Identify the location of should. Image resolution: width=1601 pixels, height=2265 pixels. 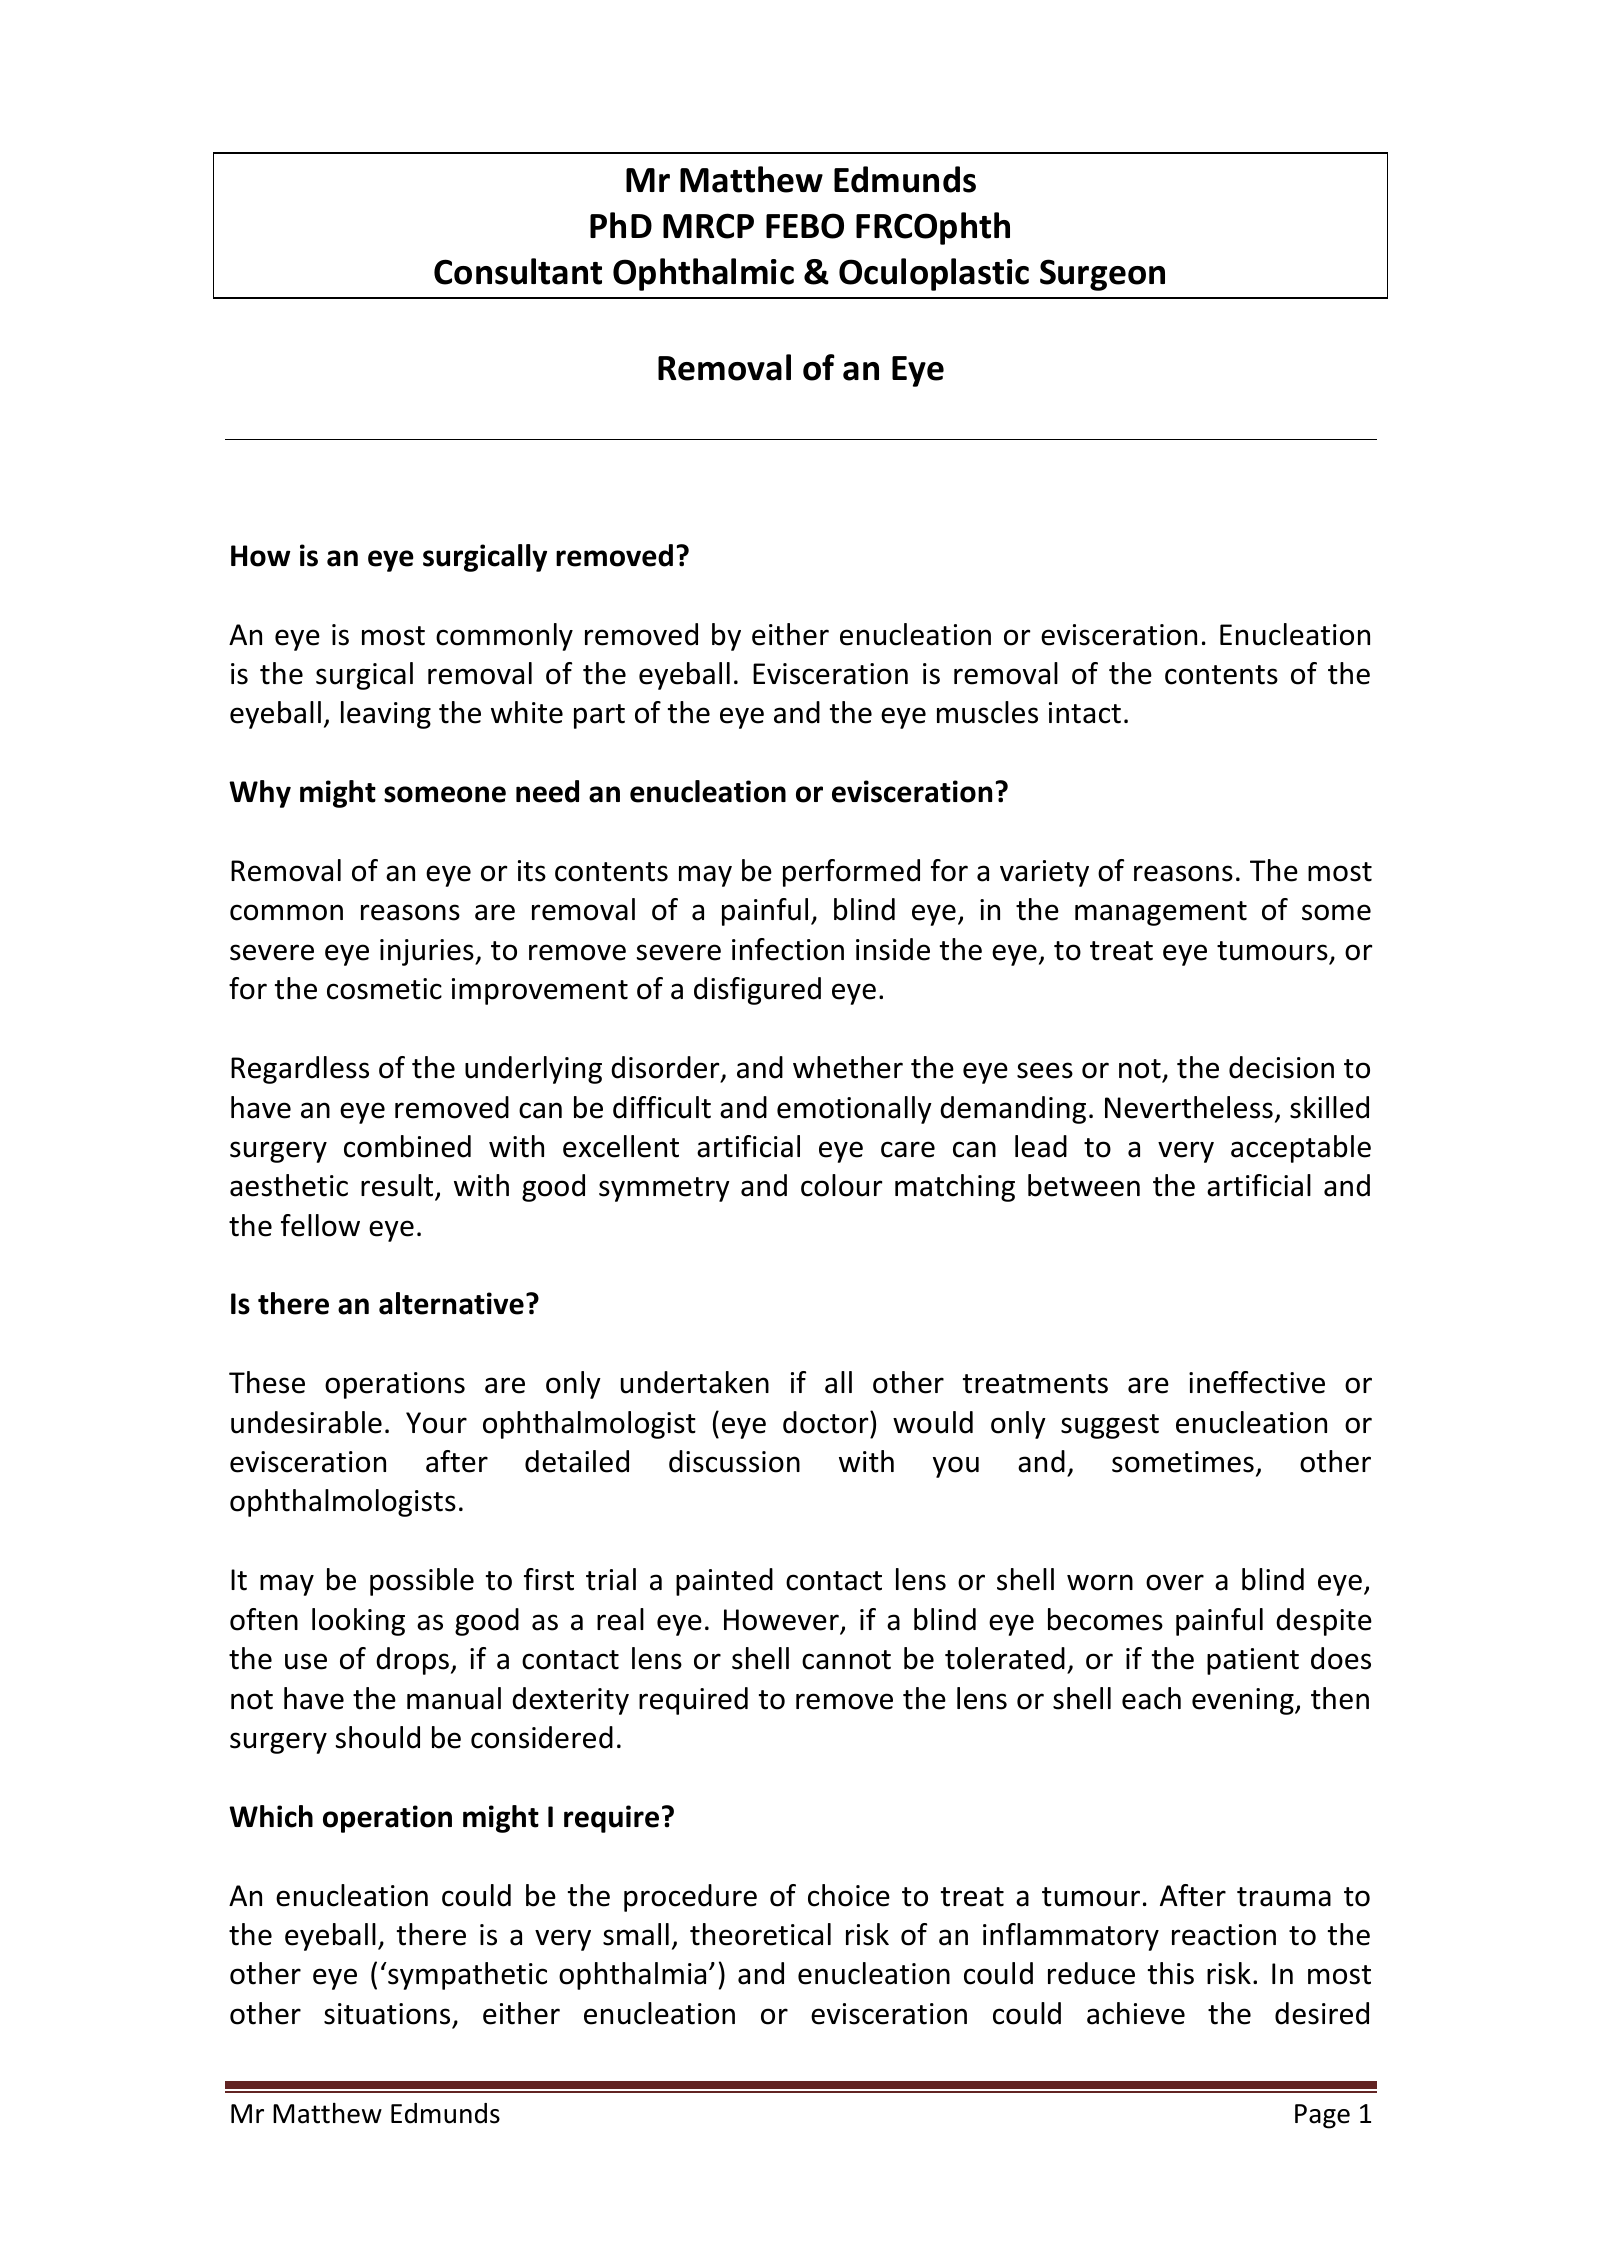
(378, 1737).
